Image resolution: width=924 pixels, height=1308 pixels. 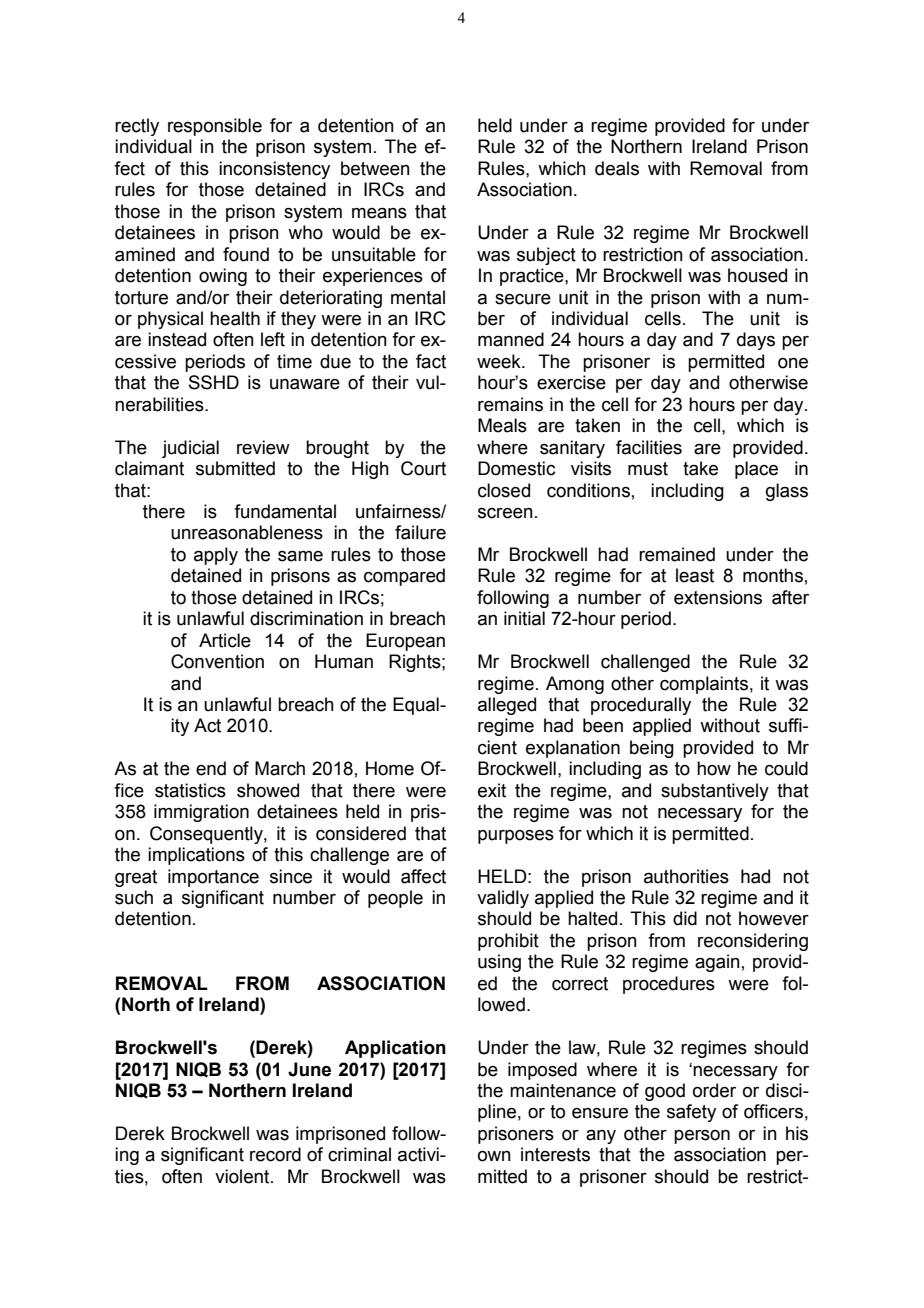 What do you see at coordinates (217, 661) in the page?
I see `Convention` at bounding box center [217, 661].
